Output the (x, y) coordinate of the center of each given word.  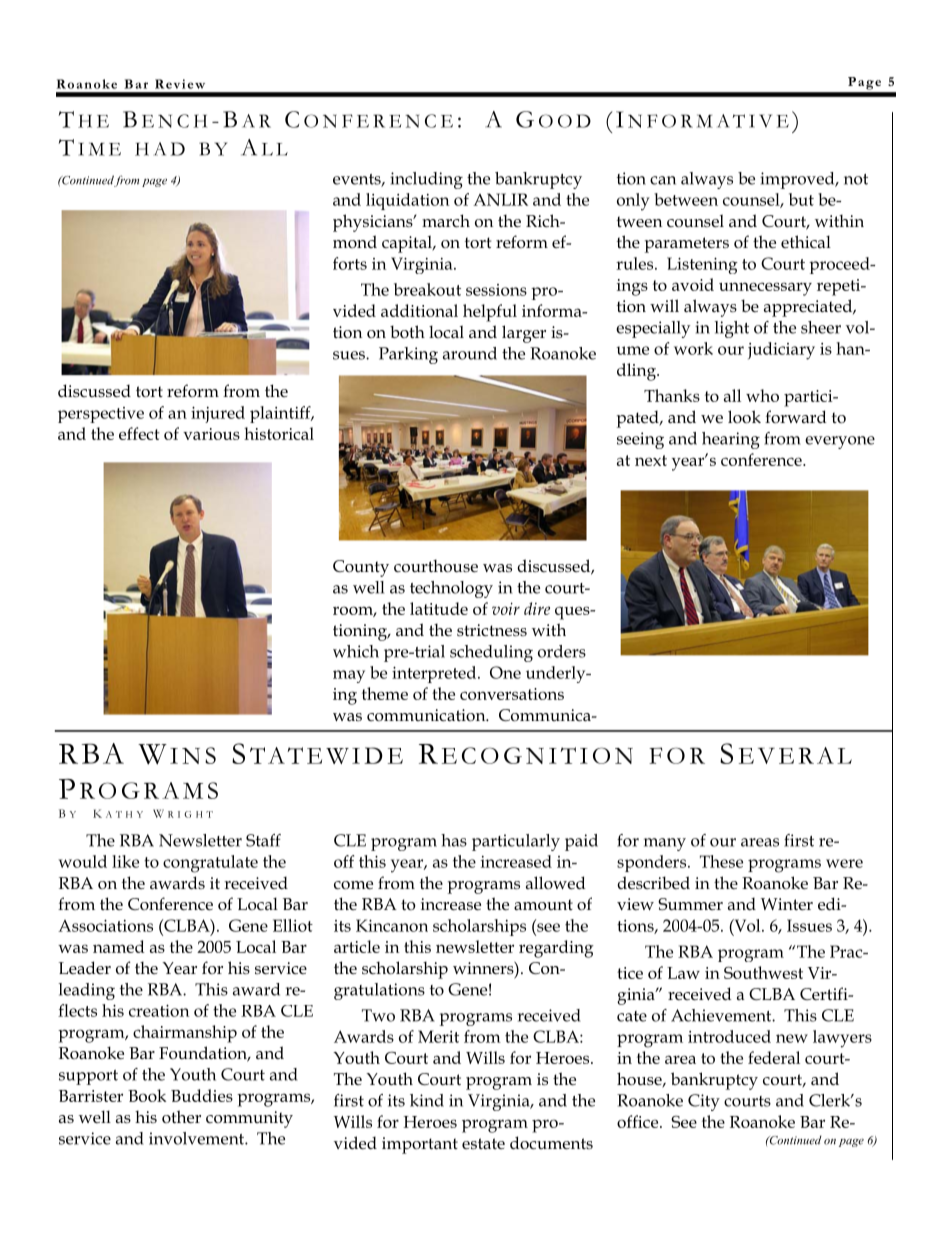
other (181, 1117)
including (426, 180)
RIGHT (190, 814)
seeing (640, 440)
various (211, 434)
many (665, 844)
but (801, 199)
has (454, 840)
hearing (731, 440)
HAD (160, 149)
